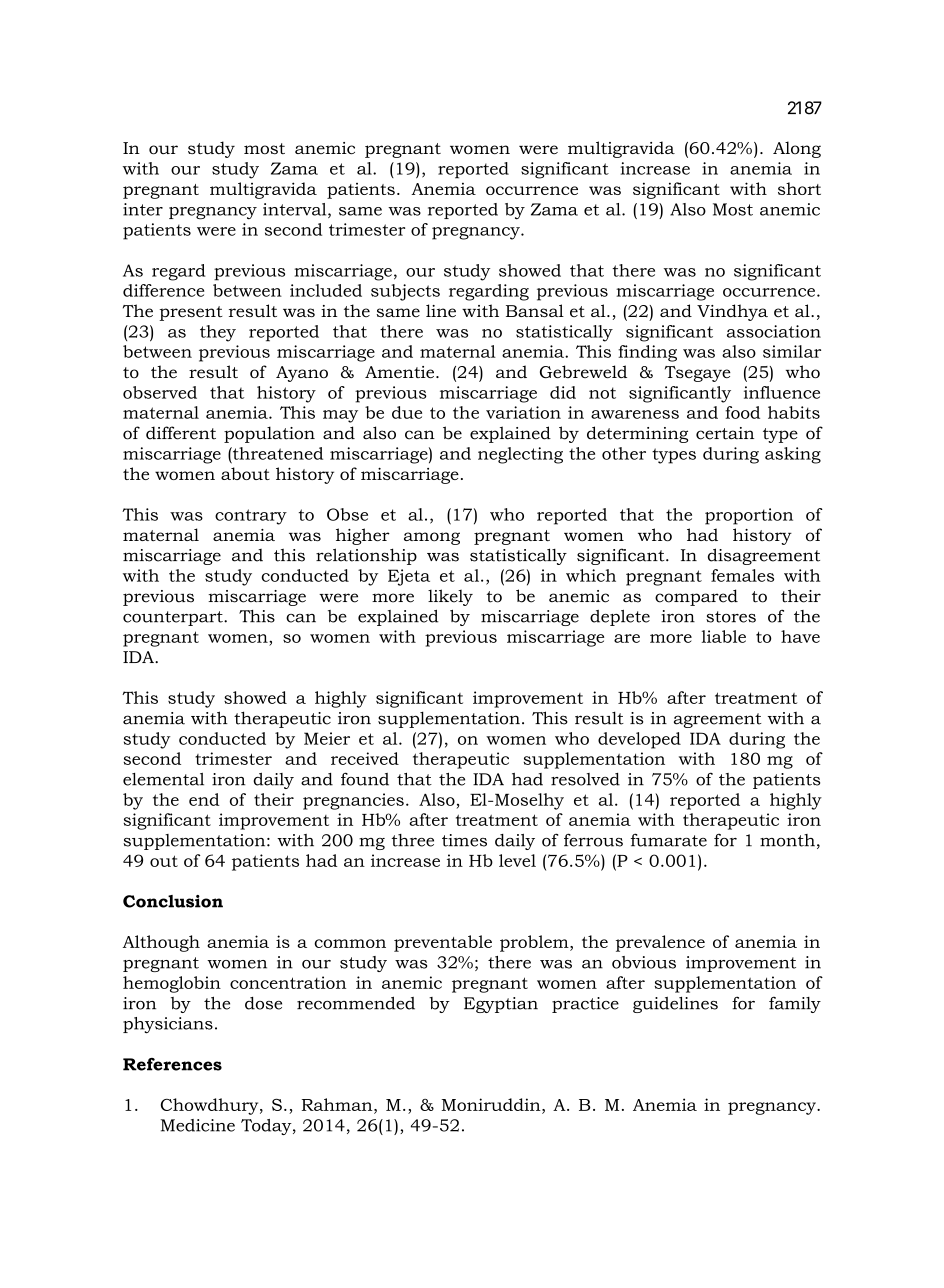  Describe the element at coordinates (267, 1127) in the image. I see `Today` at that location.
